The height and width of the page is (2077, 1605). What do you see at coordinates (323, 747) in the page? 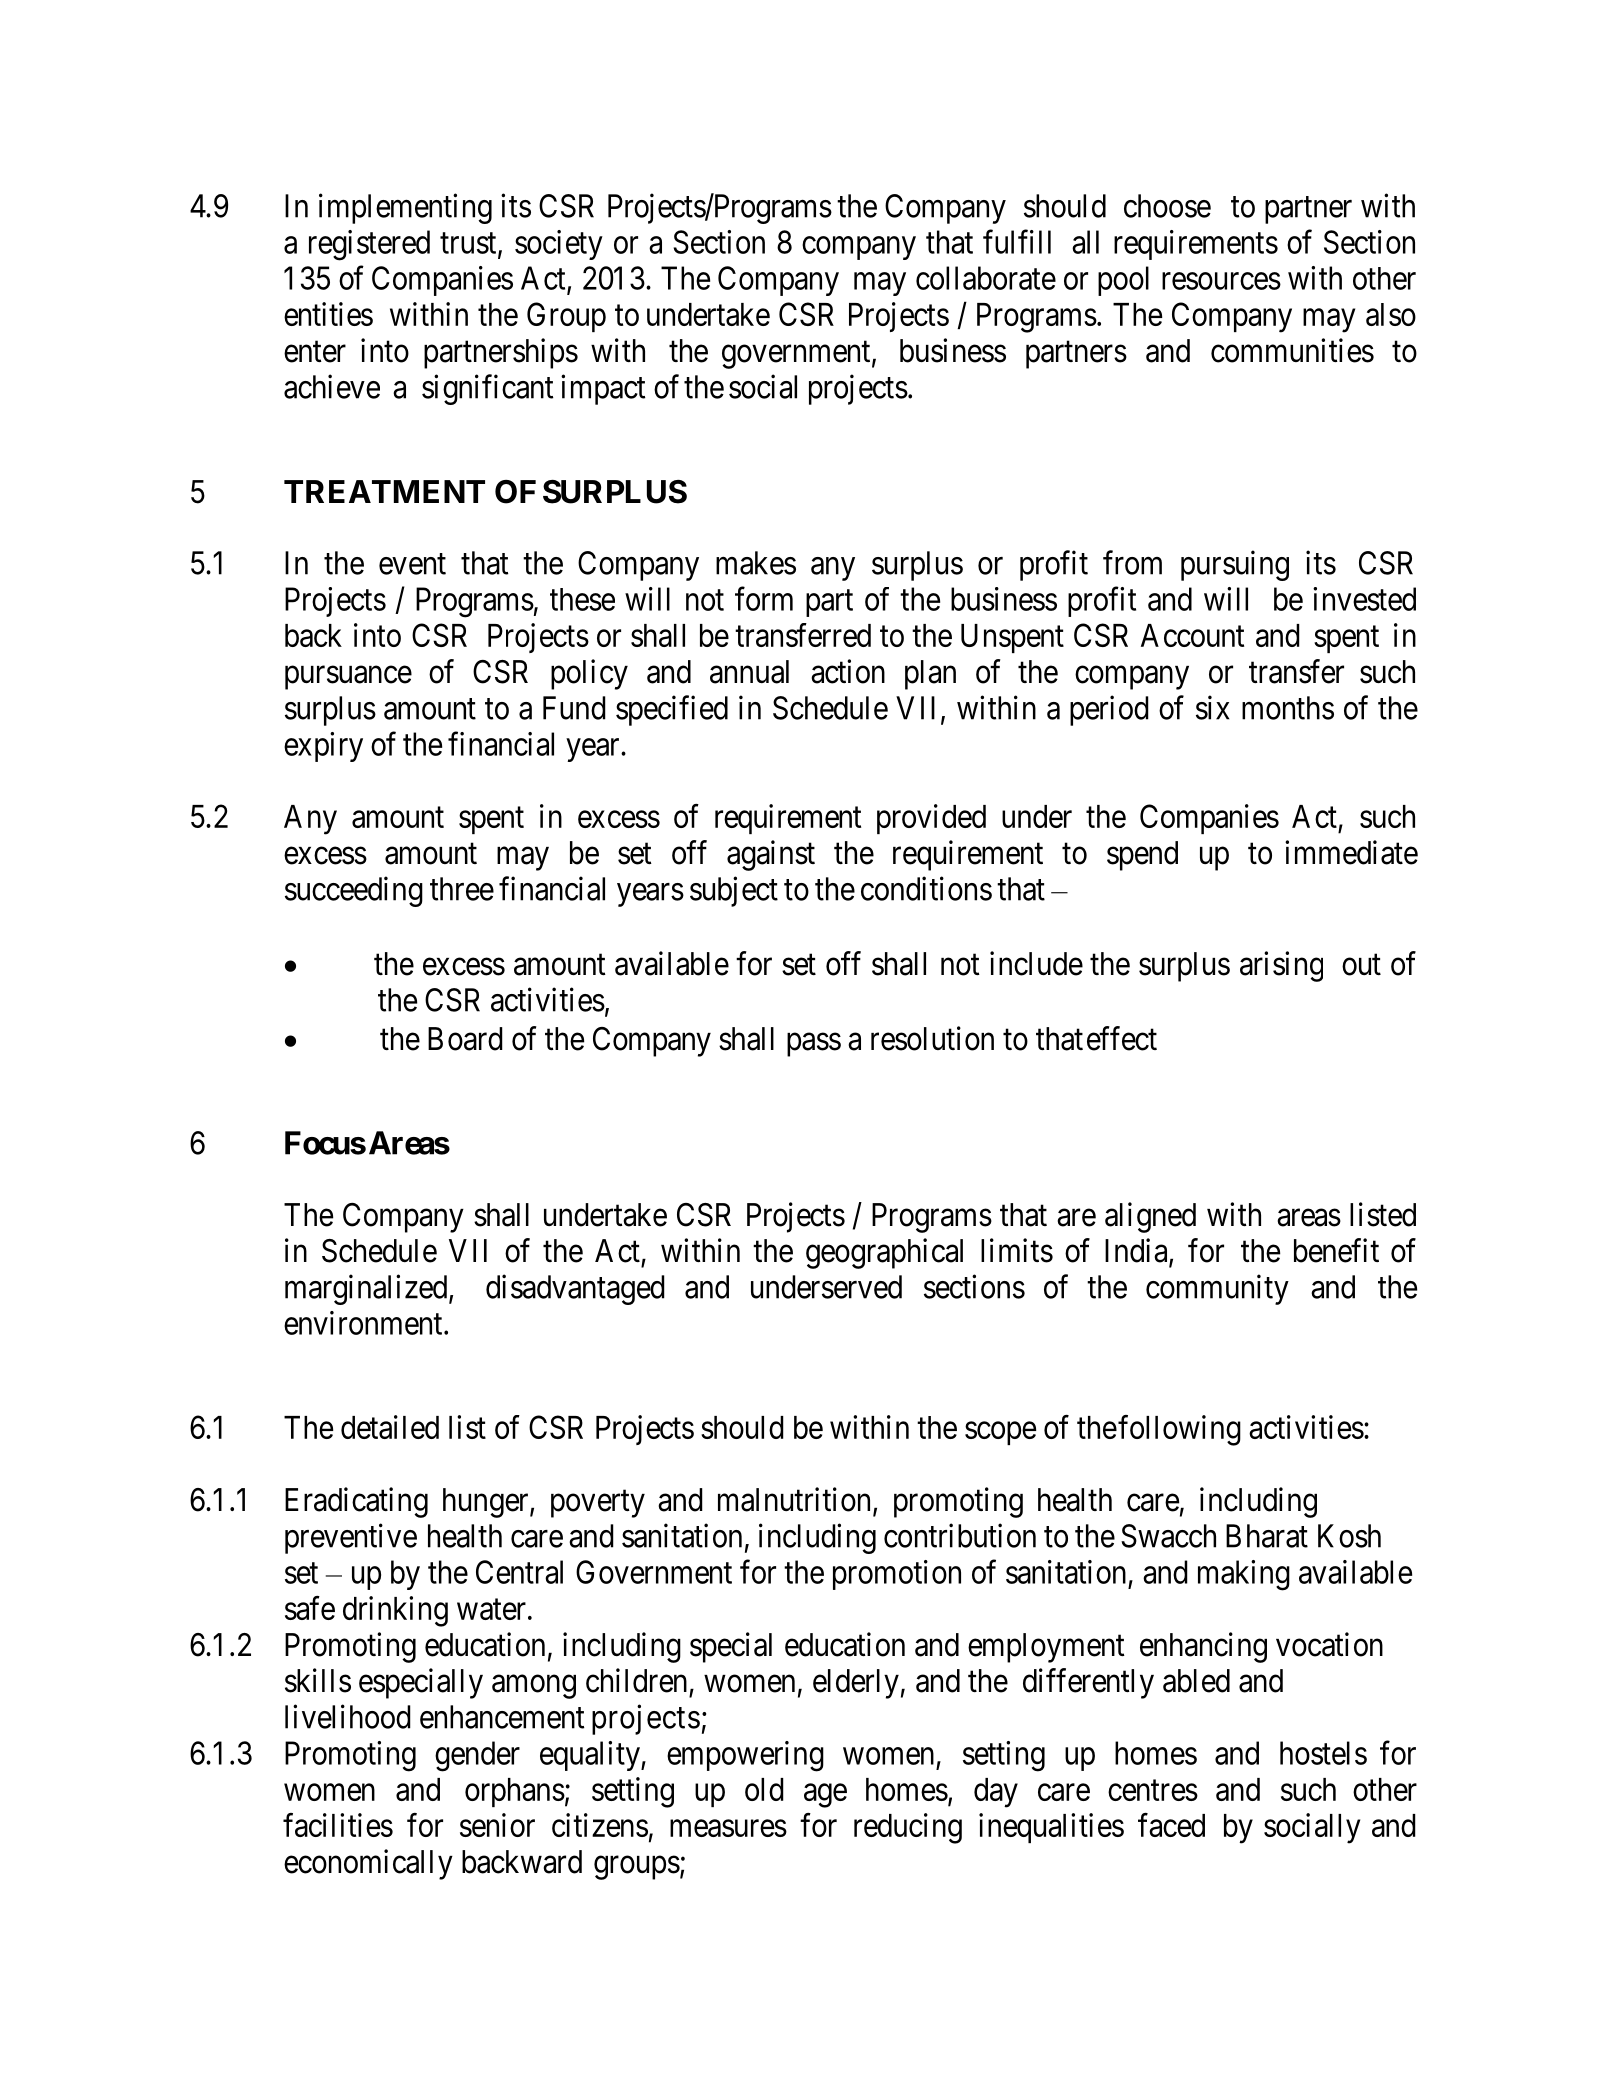
I see `expiry` at bounding box center [323, 747].
